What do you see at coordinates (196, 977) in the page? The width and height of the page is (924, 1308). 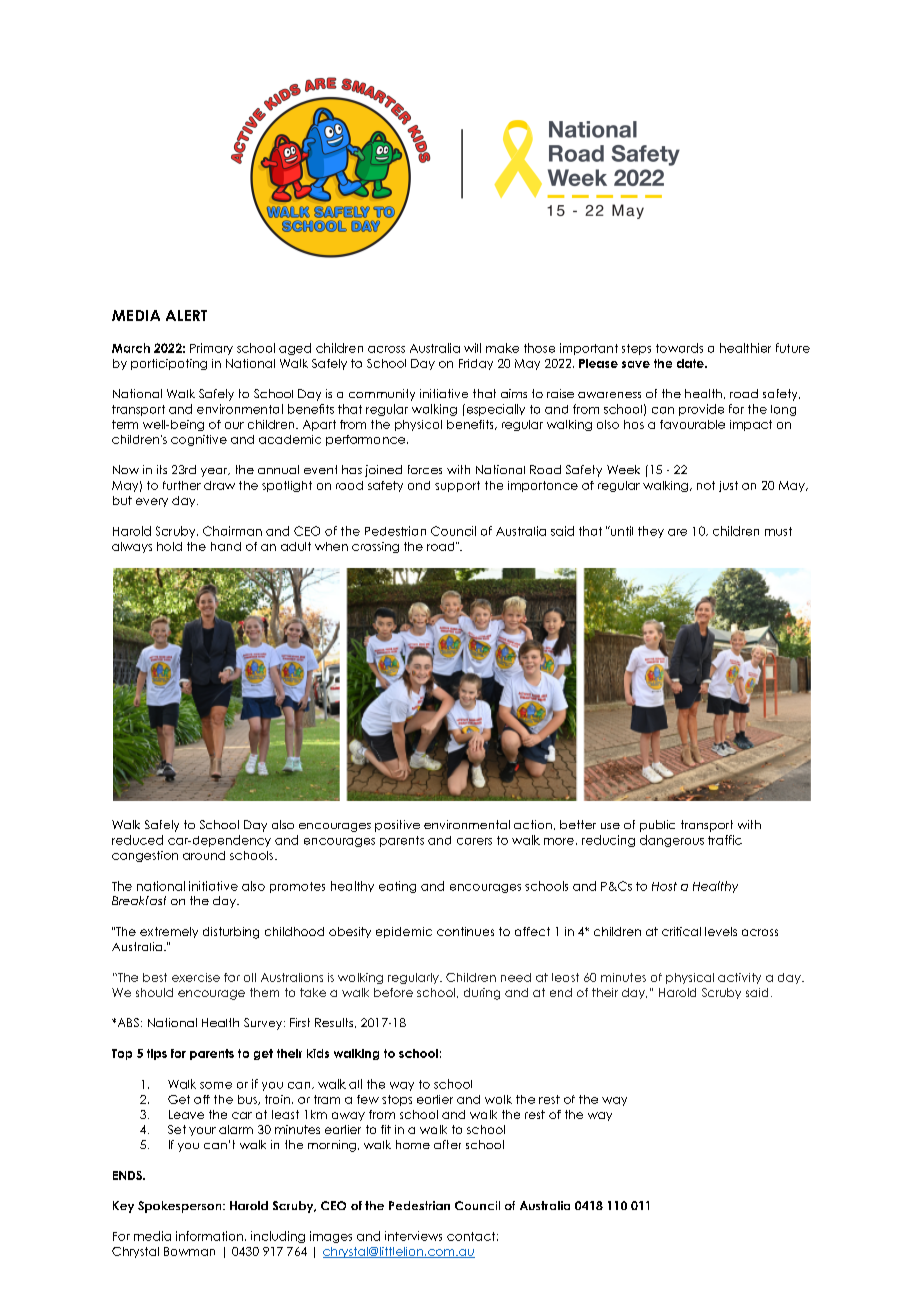 I see `exercise` at bounding box center [196, 977].
